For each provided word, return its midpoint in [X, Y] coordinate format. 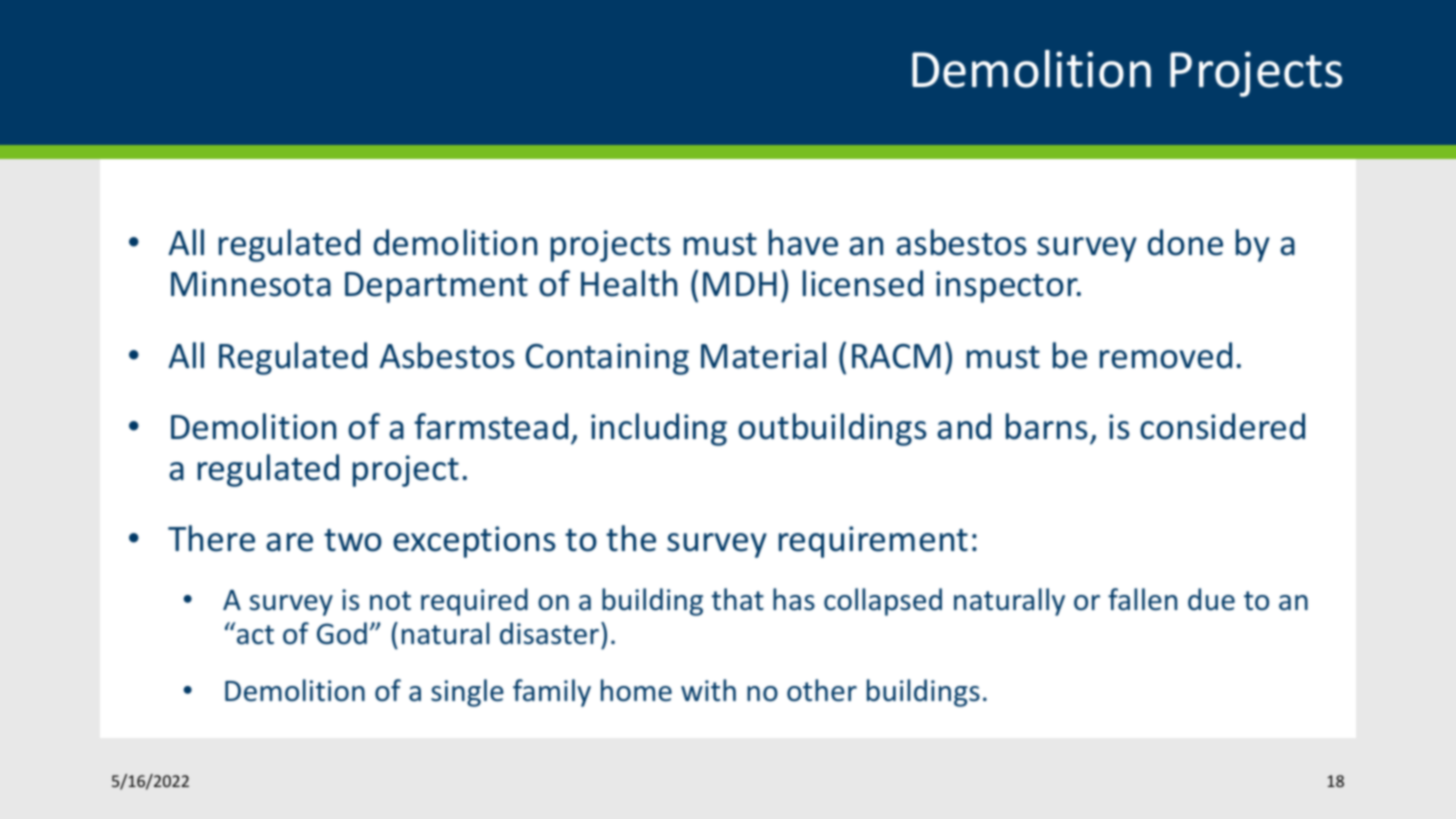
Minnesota [251, 284]
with [708, 690]
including [659, 429]
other [822, 690]
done [1185, 242]
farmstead [491, 426]
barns [1046, 426]
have [803, 242]
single [467, 693]
